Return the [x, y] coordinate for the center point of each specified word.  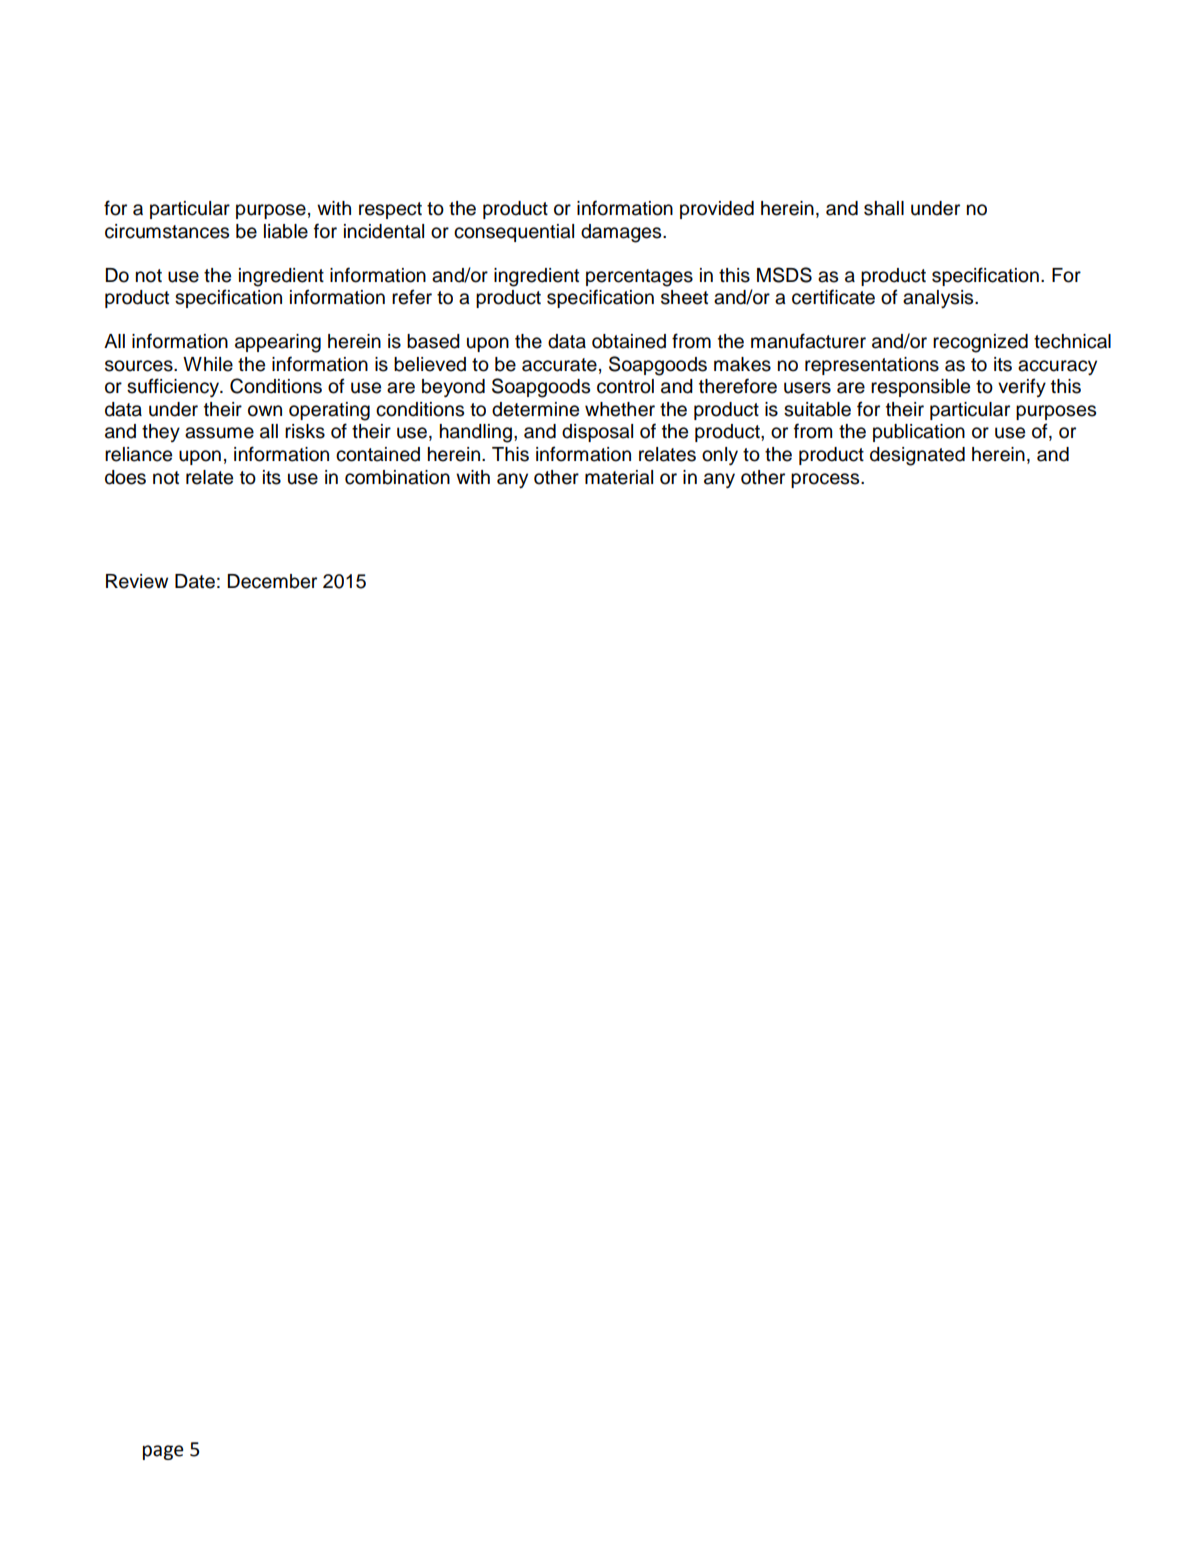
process [826, 480]
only [720, 456]
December [272, 581]
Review [137, 581]
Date [195, 581]
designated [917, 456]
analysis [939, 299]
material [619, 477]
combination [397, 477]
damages [622, 233]
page [163, 1452]
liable [286, 231]
